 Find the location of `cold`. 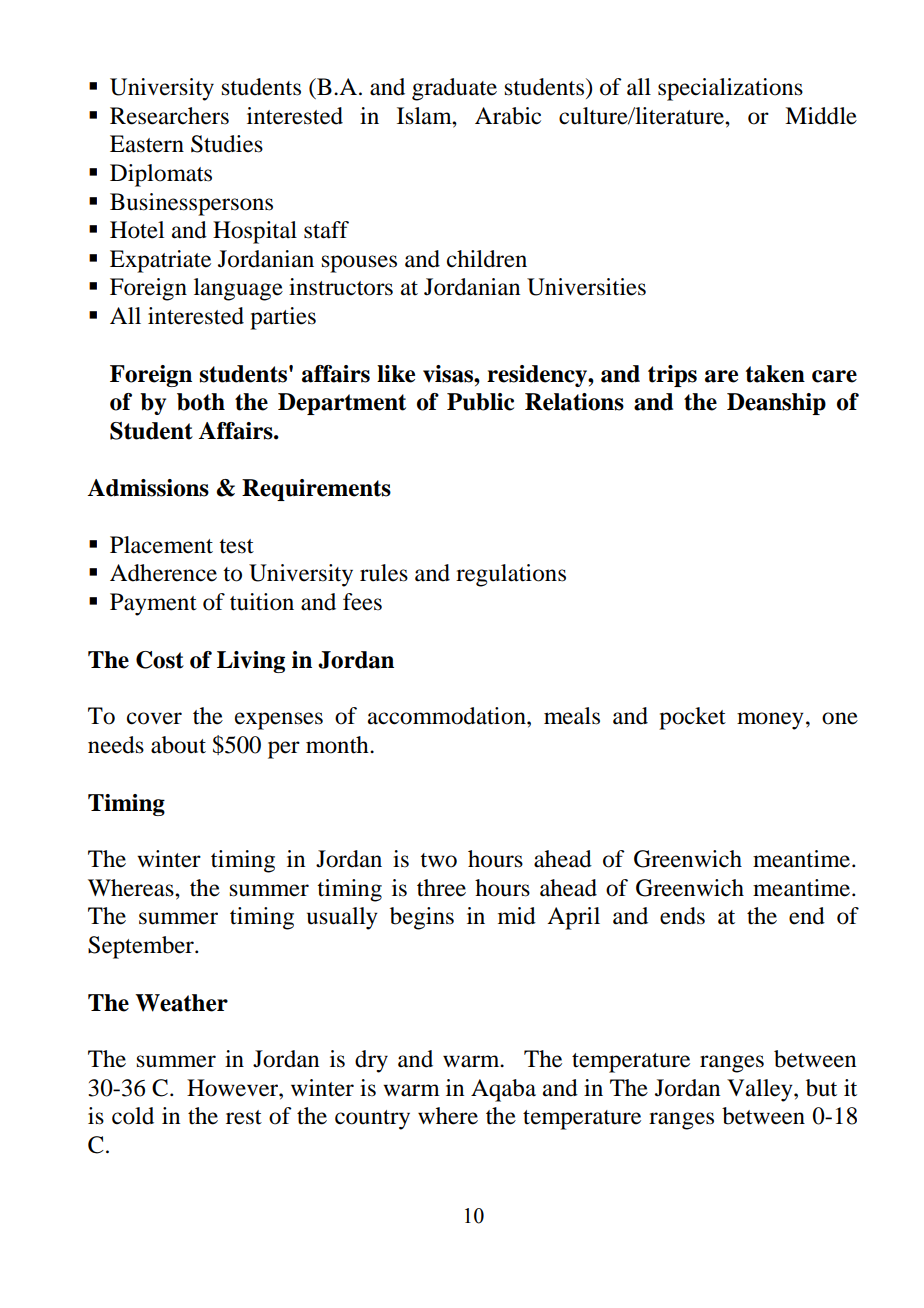

cold is located at coordinates (133, 1116).
